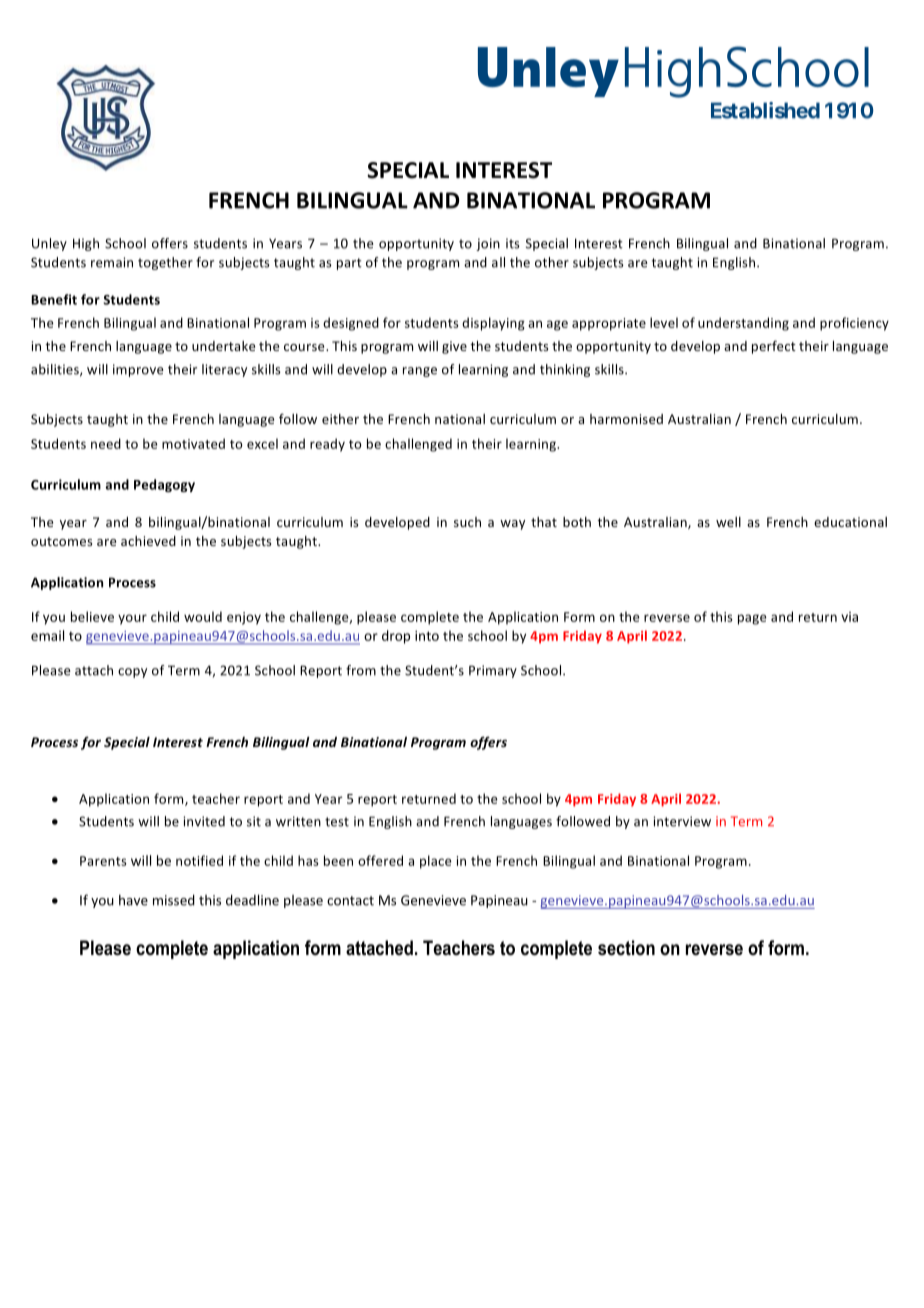 This screenshot has width=924, height=1308. What do you see at coordinates (743, 324) in the screenshot?
I see `understanding` at bounding box center [743, 324].
